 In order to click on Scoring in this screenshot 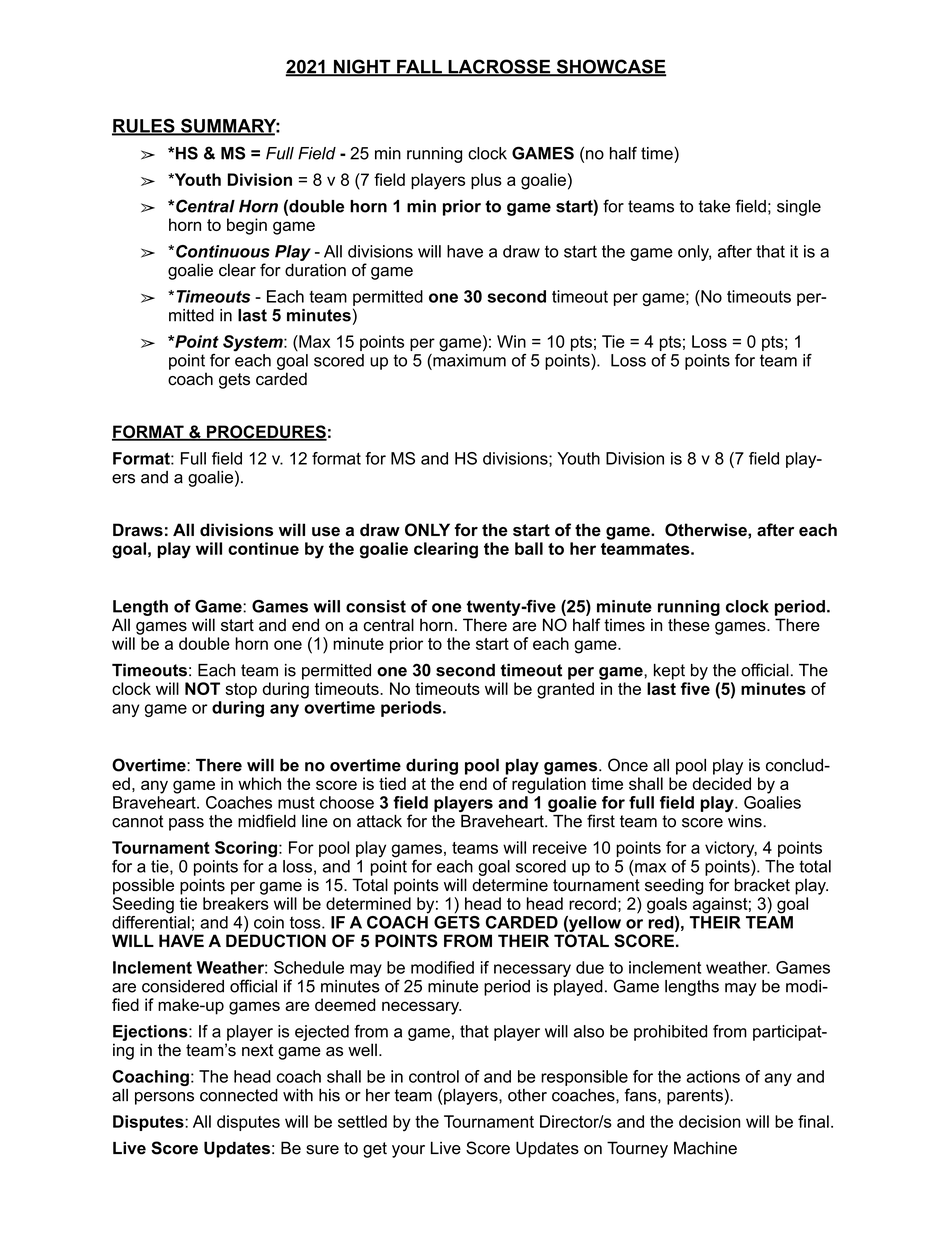, I will do `click(246, 849)`.
